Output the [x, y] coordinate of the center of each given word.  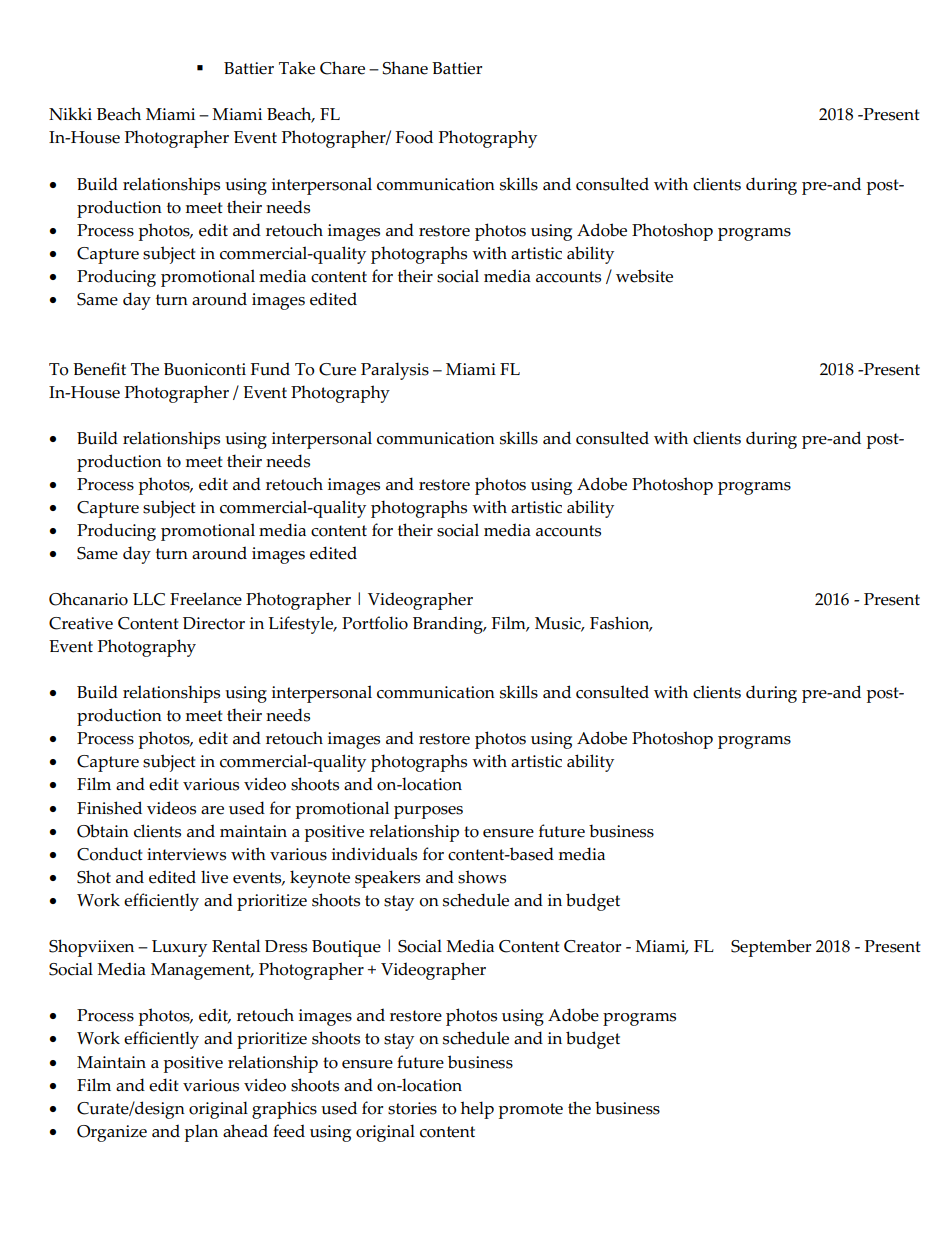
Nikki [70, 113]
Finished [109, 808]
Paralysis [395, 371]
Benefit [99, 369]
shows [482, 877]
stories [412, 1108]
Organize [112, 1133]
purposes [428, 812]
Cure [337, 369]
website [644, 276]
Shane [405, 68]
